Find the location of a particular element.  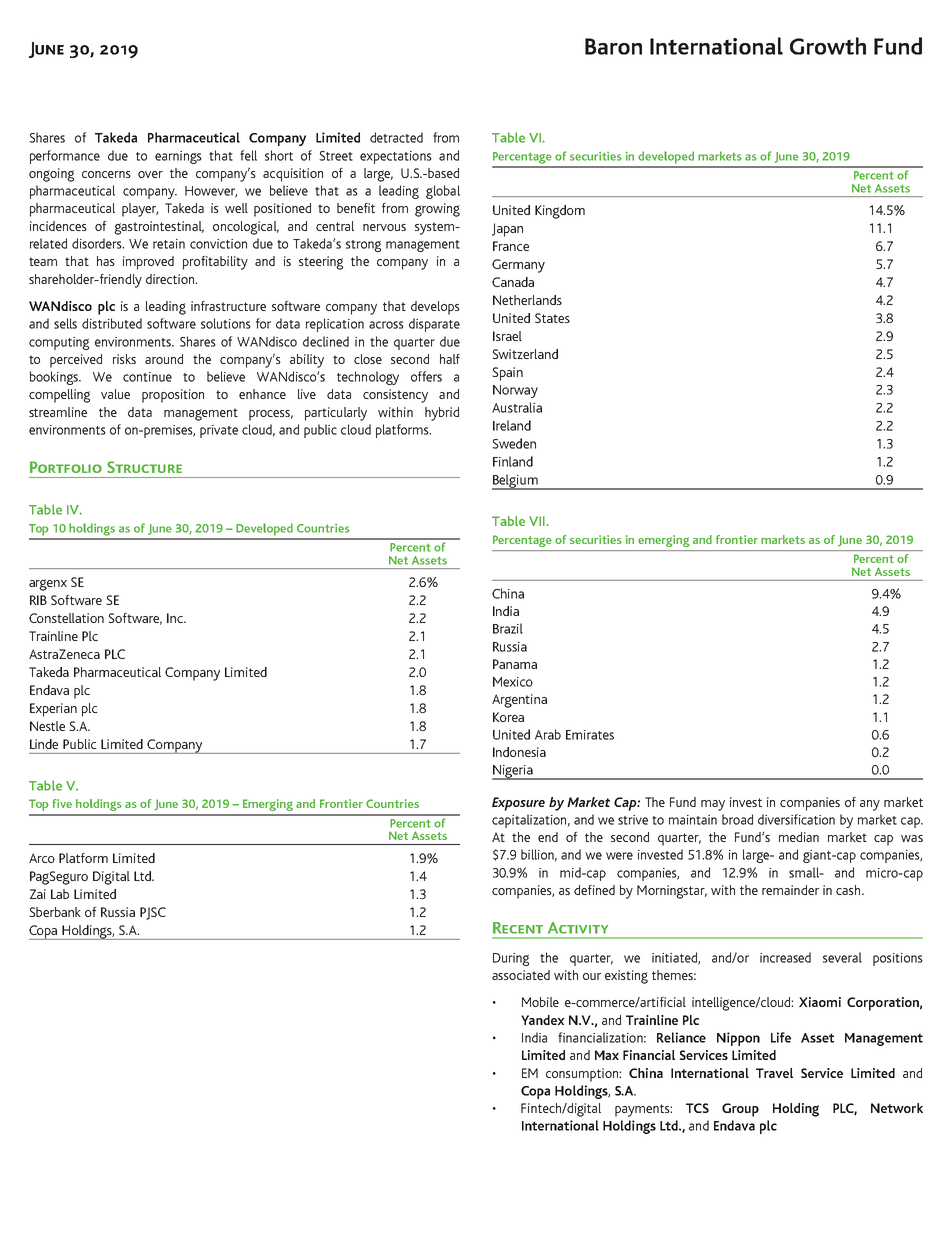

Lab is located at coordinates (60, 894).
